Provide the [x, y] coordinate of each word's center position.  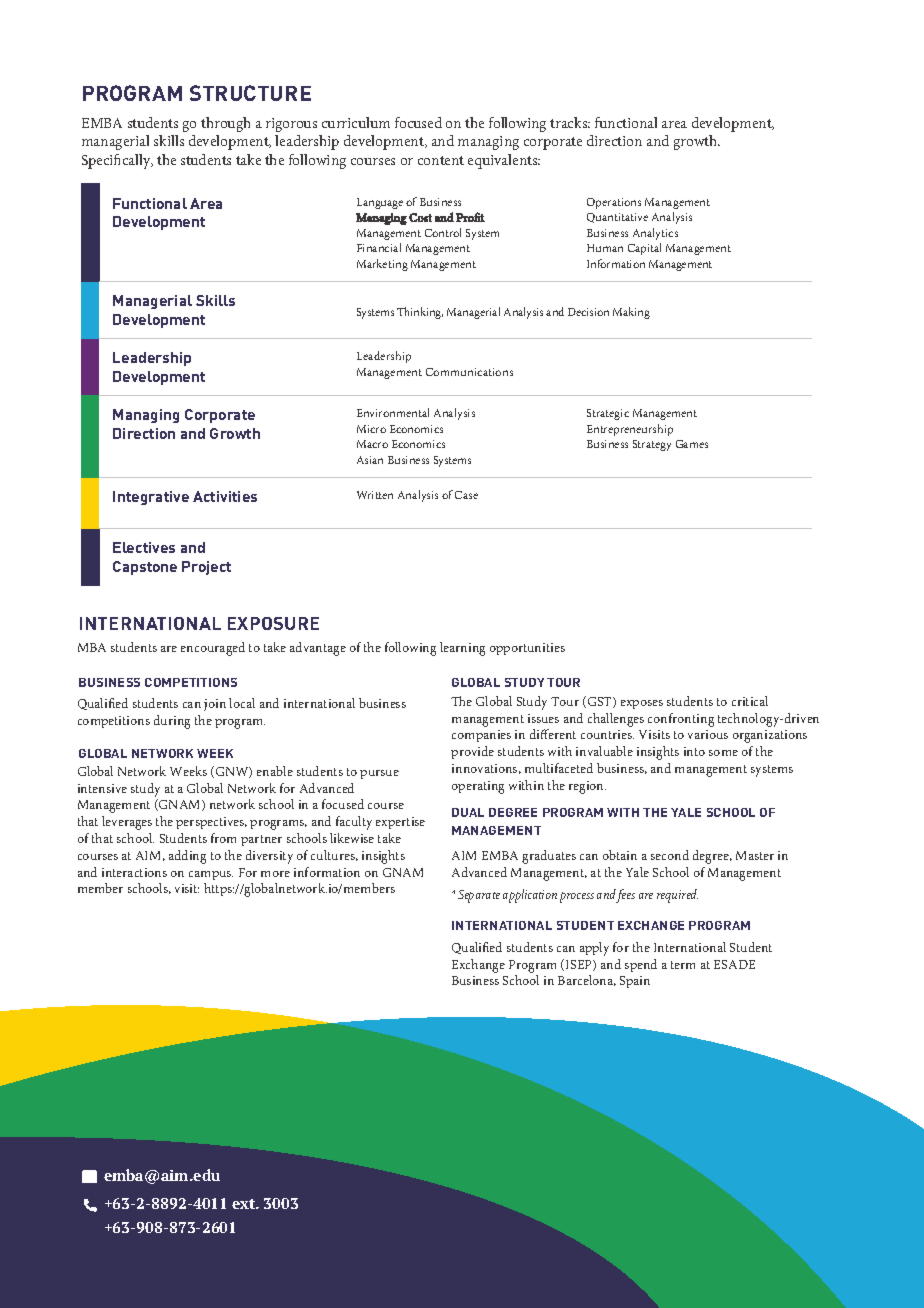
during [172, 722]
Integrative [151, 498]
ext [245, 1204]
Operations [614, 203]
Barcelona [587, 980]
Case [466, 495]
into [694, 751]
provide [472, 752]
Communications [469, 372]
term [683, 965]
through [225, 124]
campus [211, 875]
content [441, 160]
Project [206, 568]
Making [631, 313]
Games [692, 444]
